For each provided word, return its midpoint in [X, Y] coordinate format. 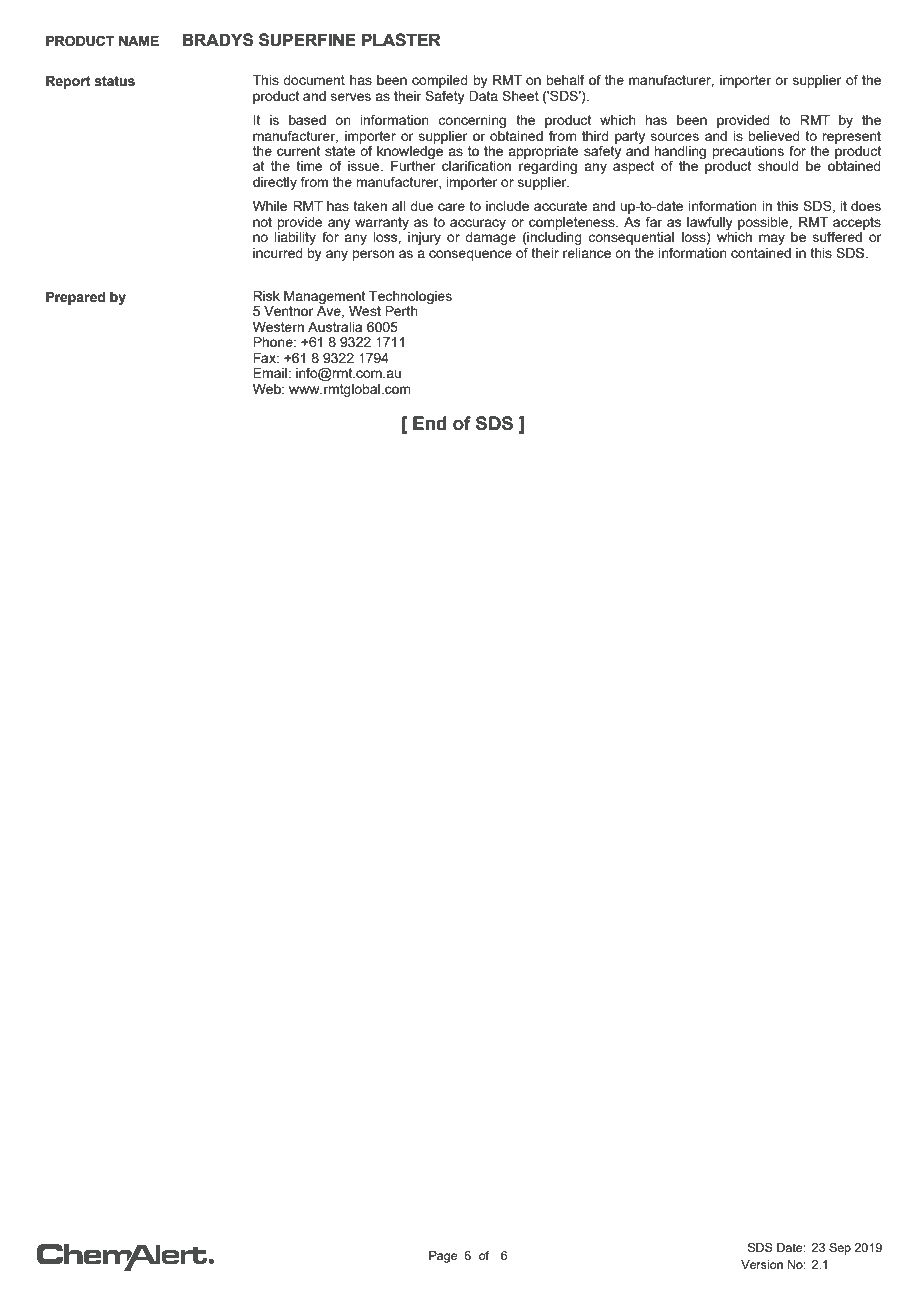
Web [268, 389]
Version [762, 1264]
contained [761, 253]
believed [774, 136]
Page [443, 1257]
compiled [440, 83]
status [114, 81]
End [430, 423]
